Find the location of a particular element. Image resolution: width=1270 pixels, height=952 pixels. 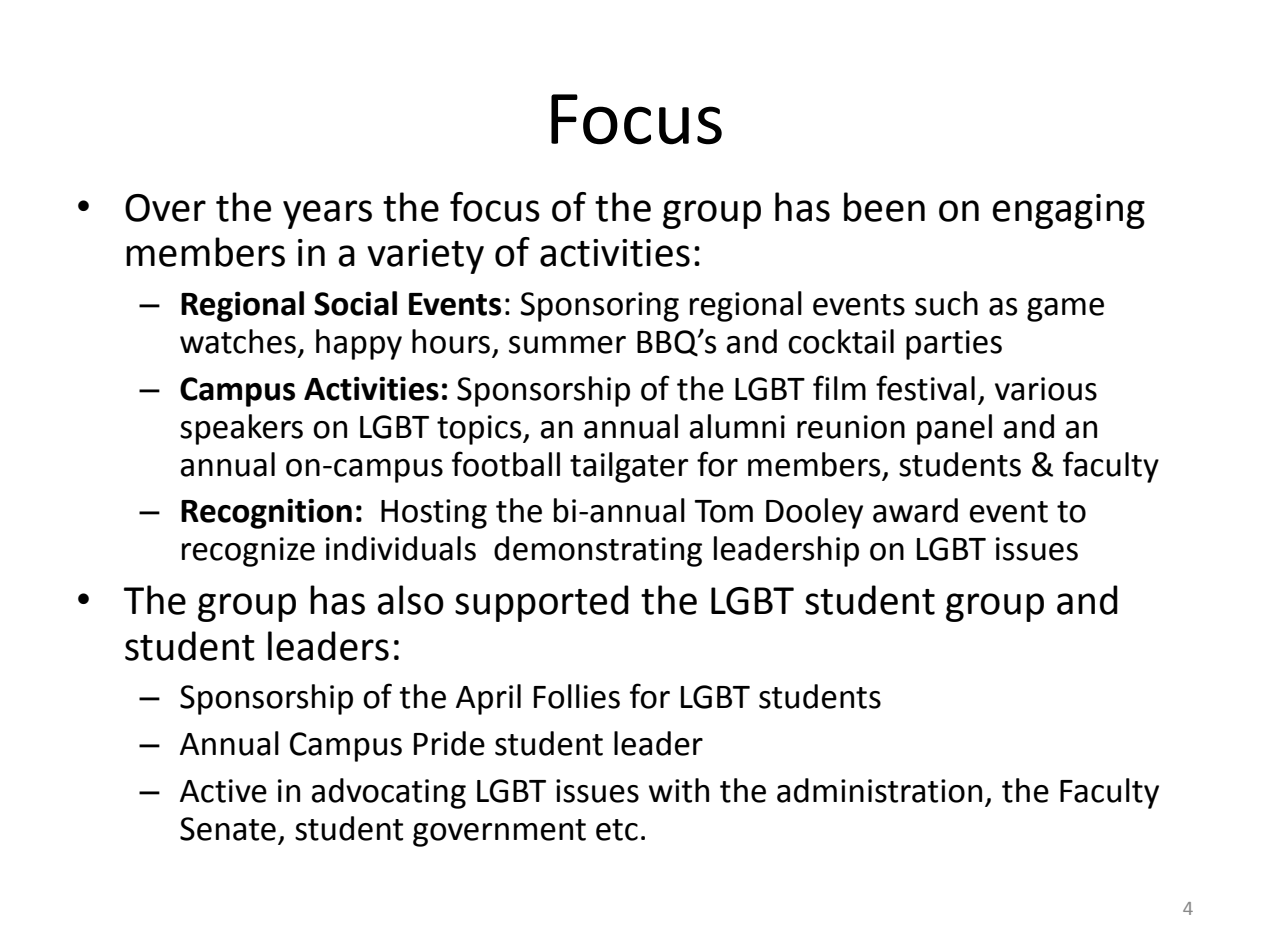

advocating is located at coordinates (389, 793).
